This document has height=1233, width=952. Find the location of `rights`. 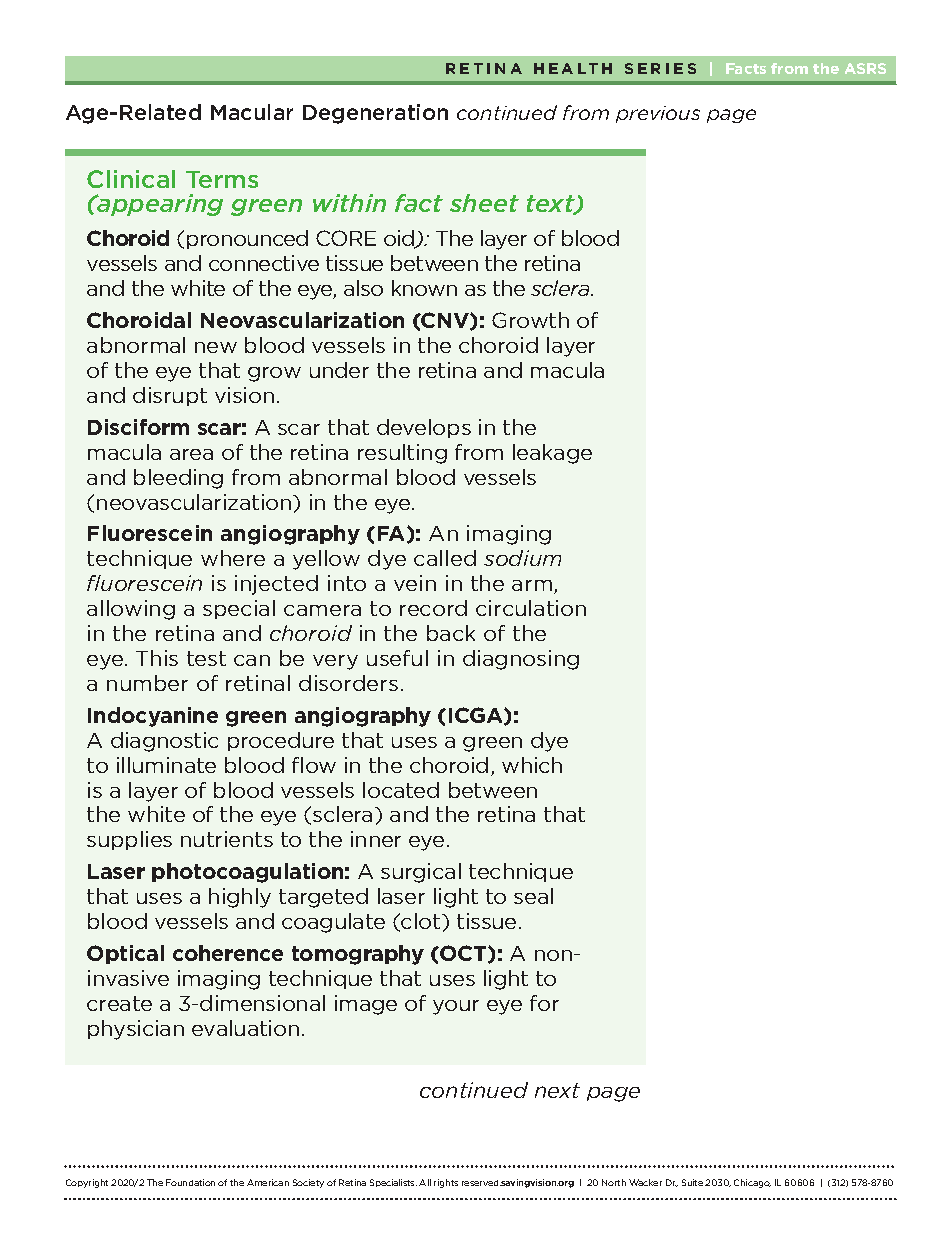

rights is located at coordinates (446, 1183).
